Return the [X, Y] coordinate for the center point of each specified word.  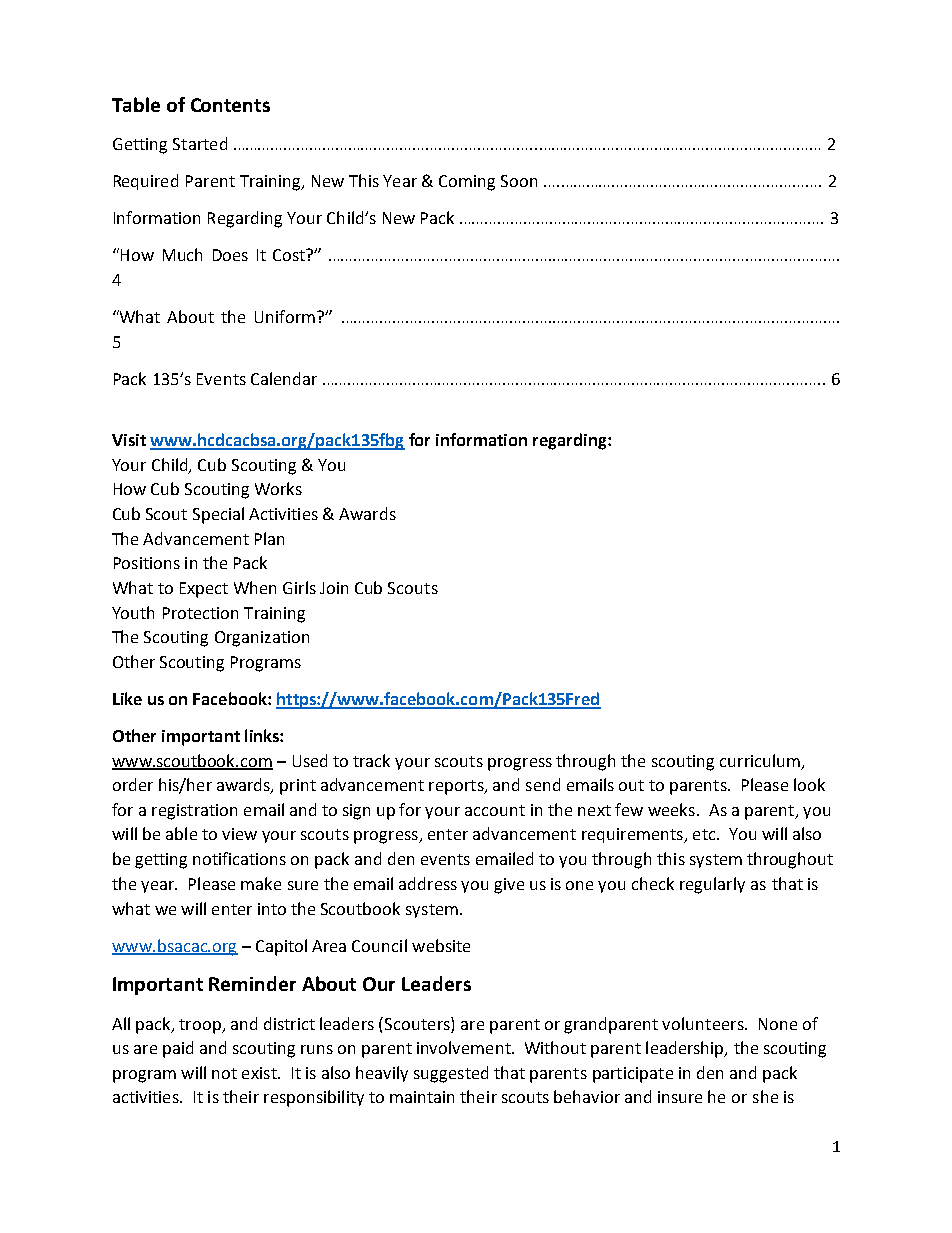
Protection [200, 613]
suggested [451, 1074]
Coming [467, 183]
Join [334, 588]
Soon [519, 181]
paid [178, 1049]
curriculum [760, 760]
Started [200, 143]
